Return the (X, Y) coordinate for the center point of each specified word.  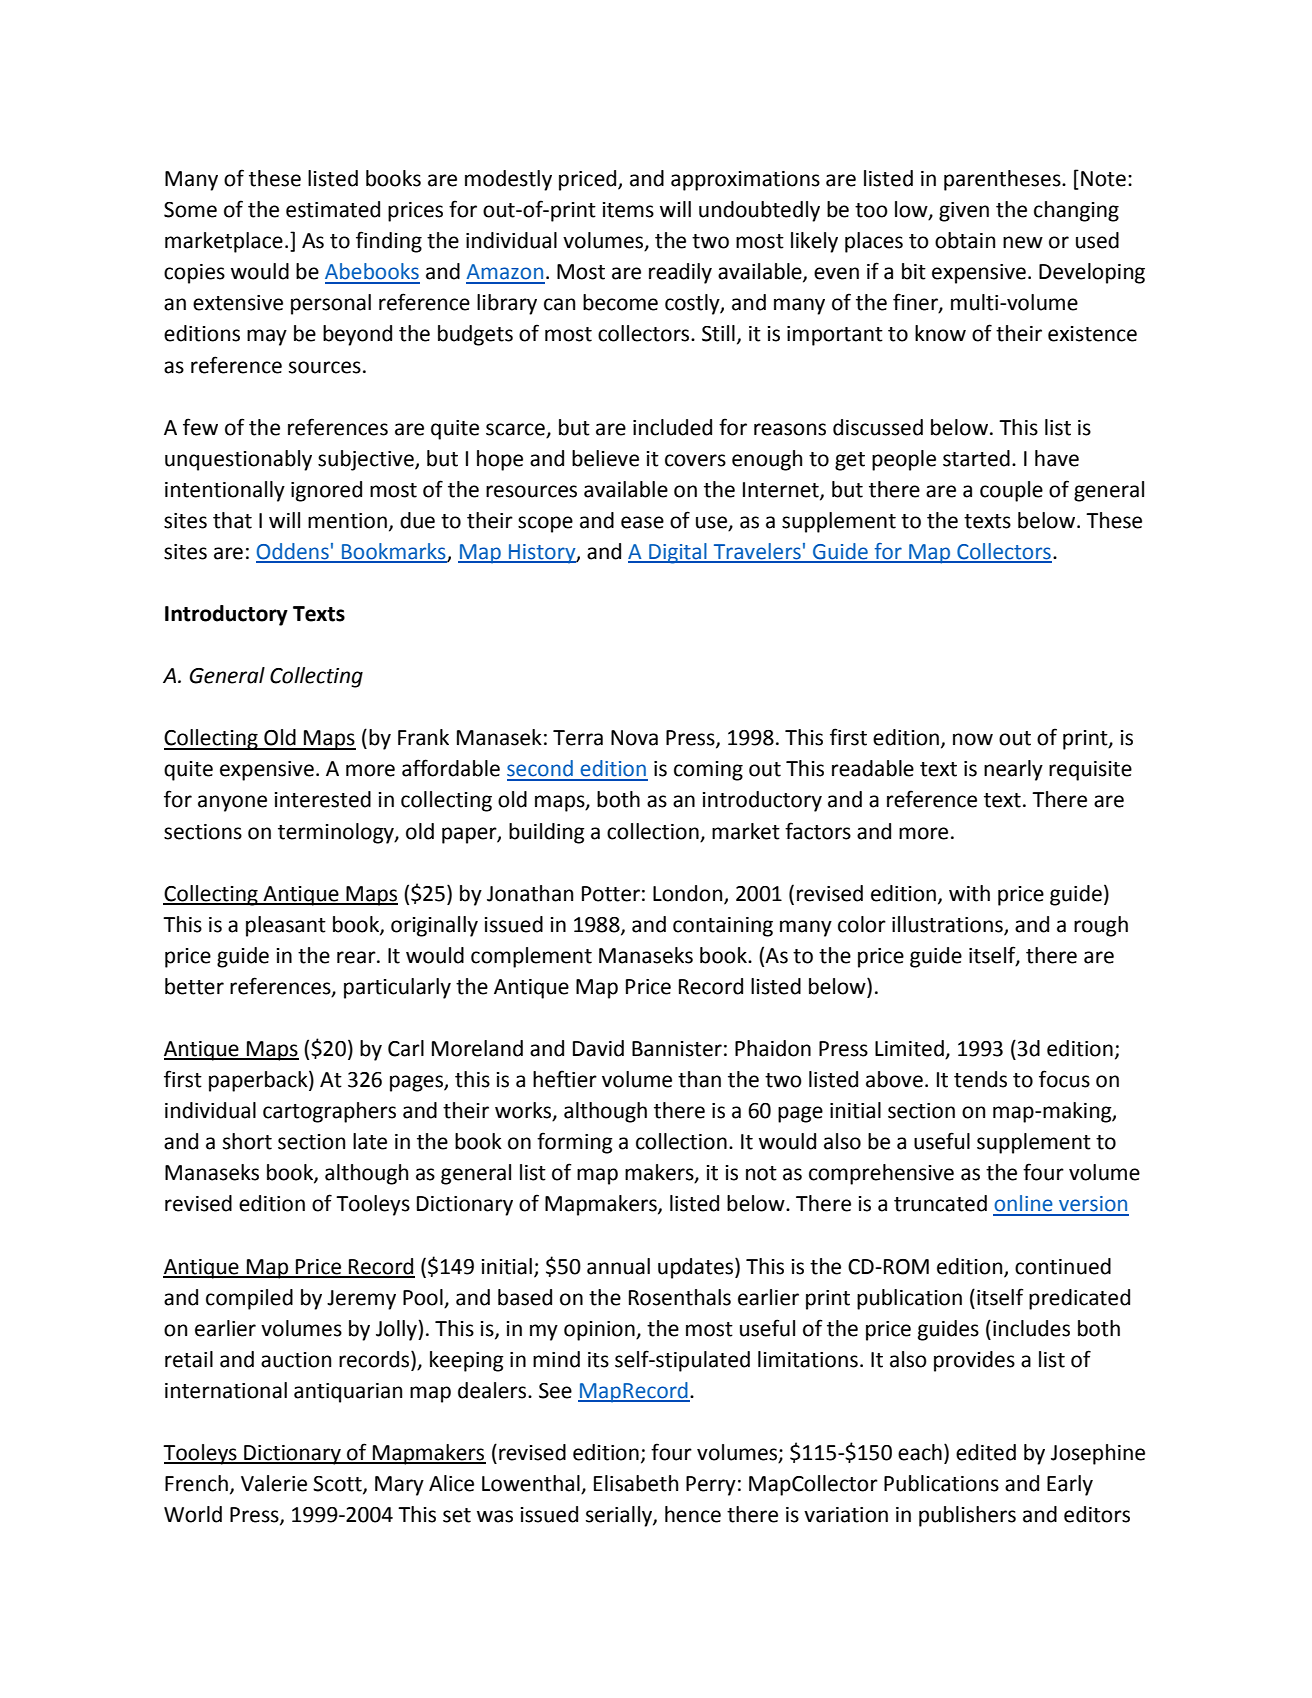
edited (986, 1452)
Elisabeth (636, 1483)
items (628, 210)
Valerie (274, 1483)
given (964, 212)
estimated (333, 209)
